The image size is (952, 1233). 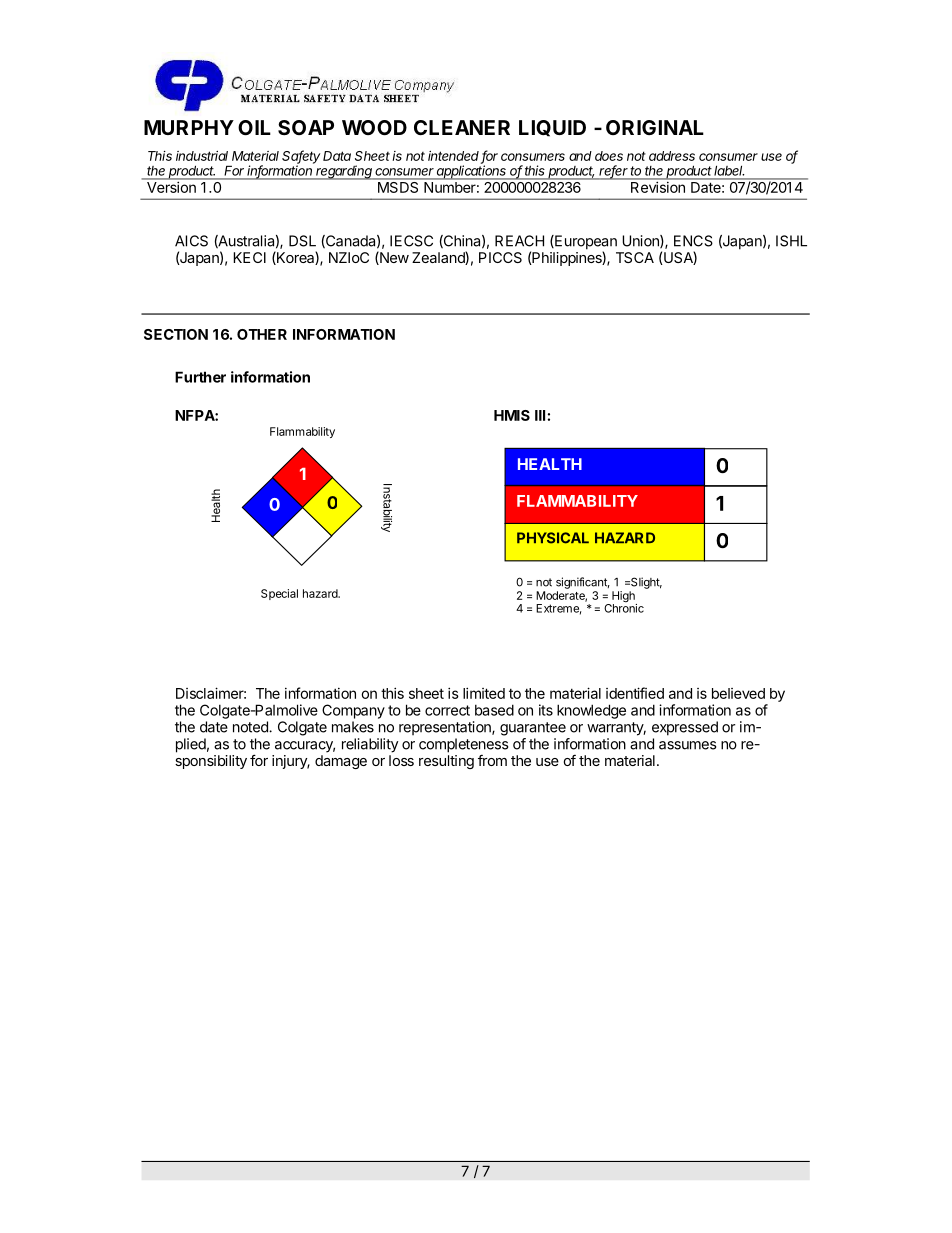 I want to click on OIL, so click(x=254, y=127).
